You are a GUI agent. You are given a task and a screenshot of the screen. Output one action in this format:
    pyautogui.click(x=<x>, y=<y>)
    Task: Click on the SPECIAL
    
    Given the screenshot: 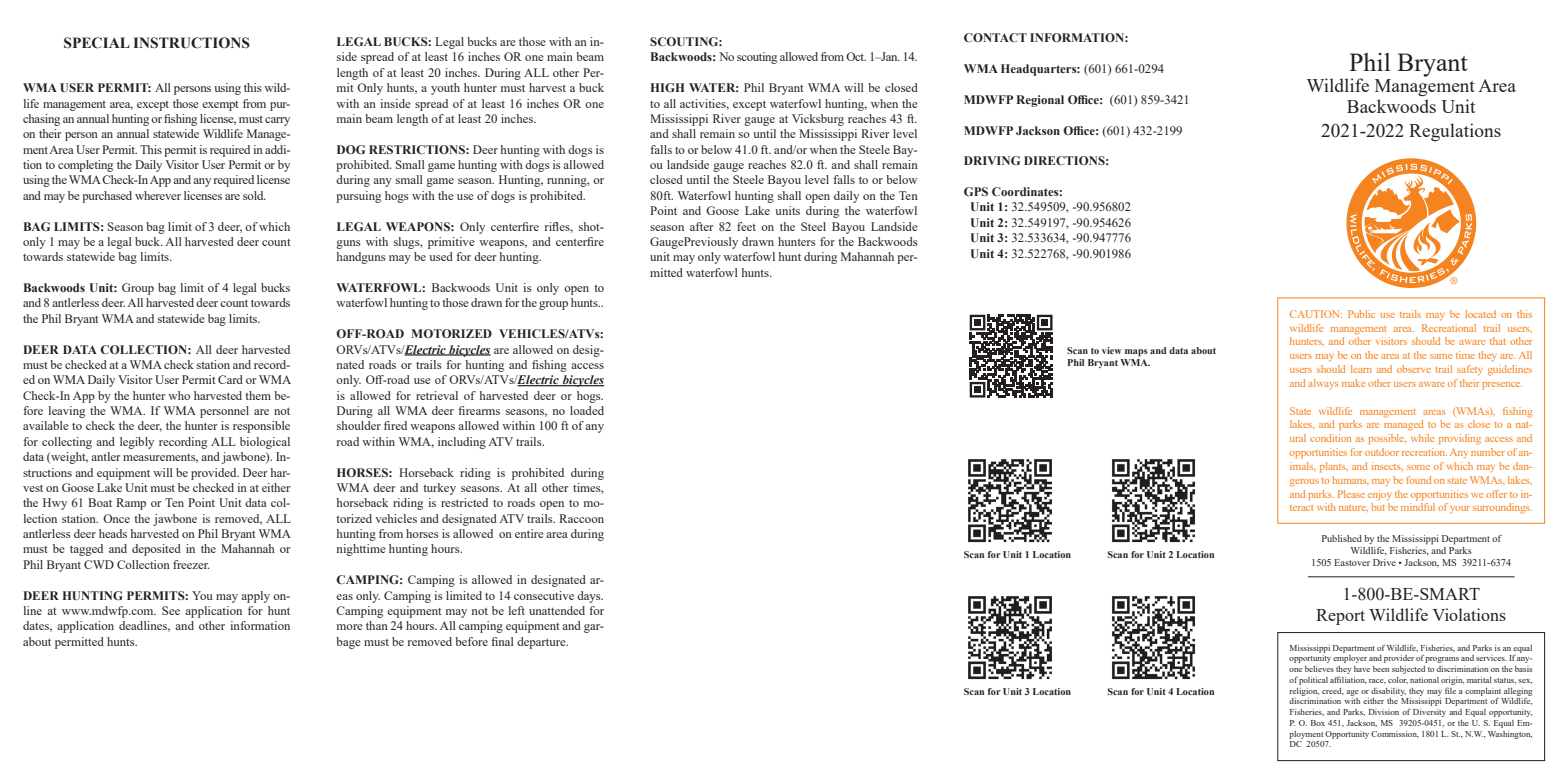 What is the action you would take?
    pyautogui.click(x=97, y=43)
